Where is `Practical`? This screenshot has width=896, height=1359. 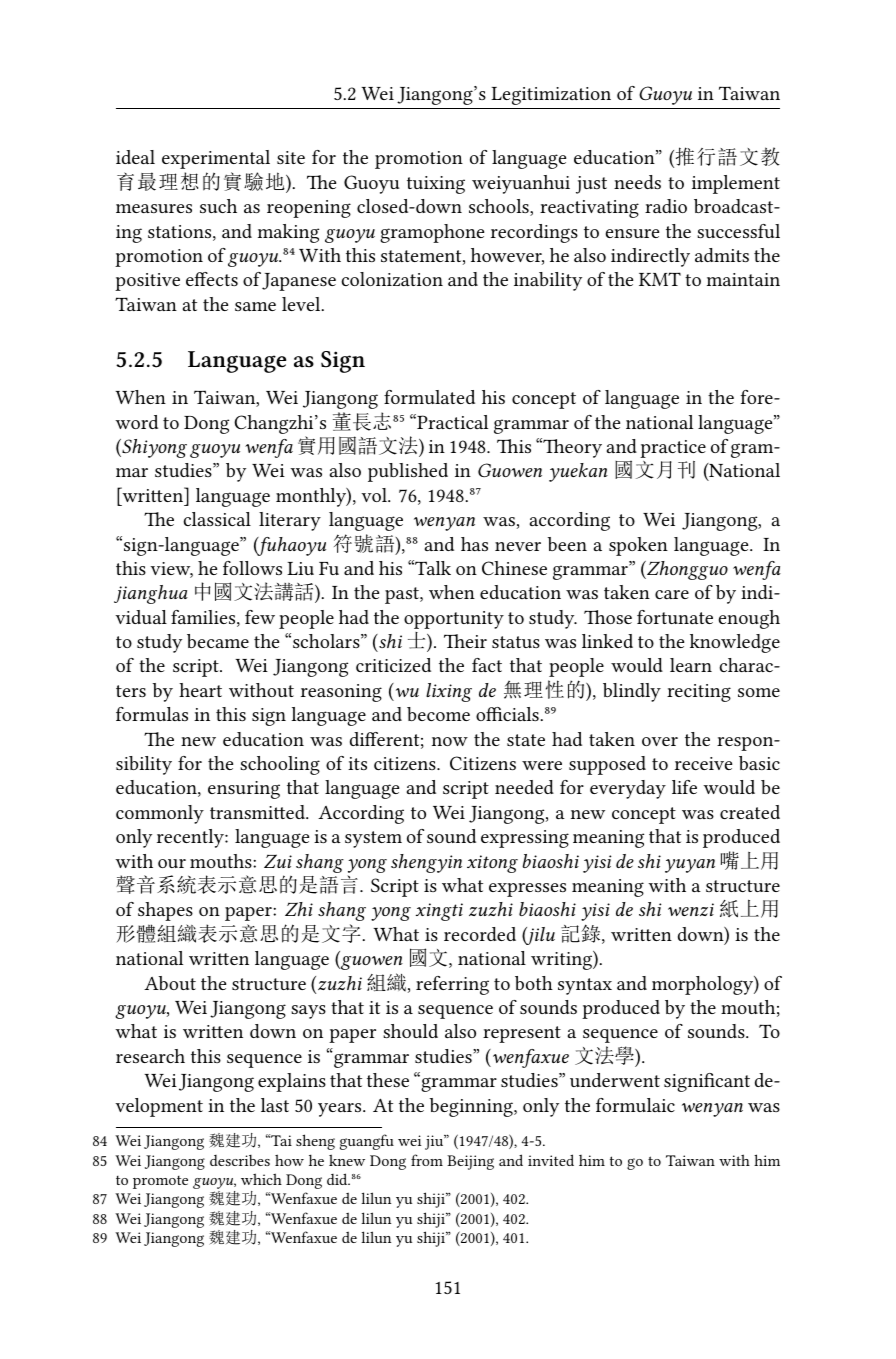 Practical is located at coordinates (451, 421).
